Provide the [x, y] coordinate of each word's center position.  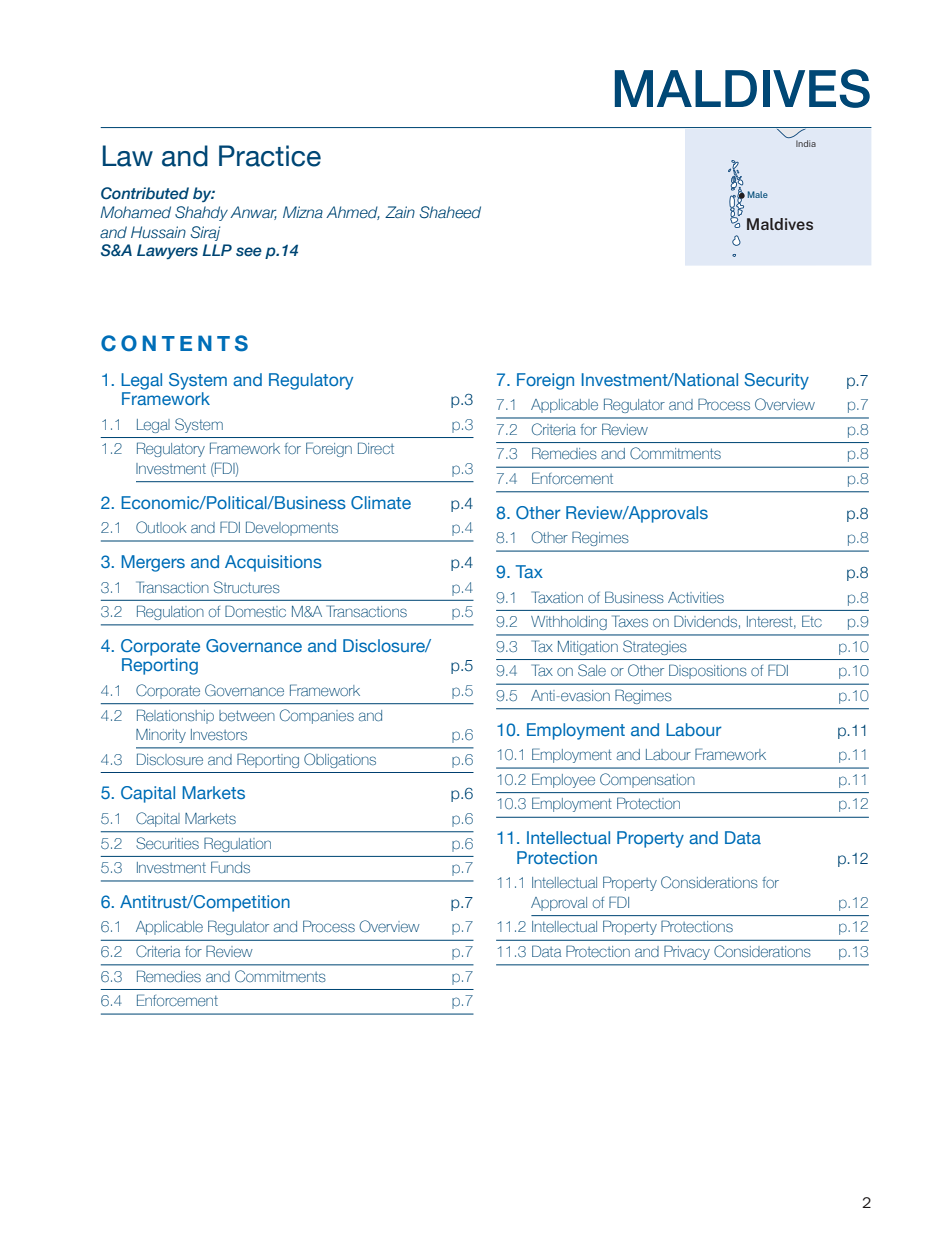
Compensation [647, 780]
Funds [230, 867]
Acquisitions [273, 563]
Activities [696, 597]
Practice [270, 156]
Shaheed [450, 212]
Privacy [687, 952]
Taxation [557, 597]
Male [758, 194]
